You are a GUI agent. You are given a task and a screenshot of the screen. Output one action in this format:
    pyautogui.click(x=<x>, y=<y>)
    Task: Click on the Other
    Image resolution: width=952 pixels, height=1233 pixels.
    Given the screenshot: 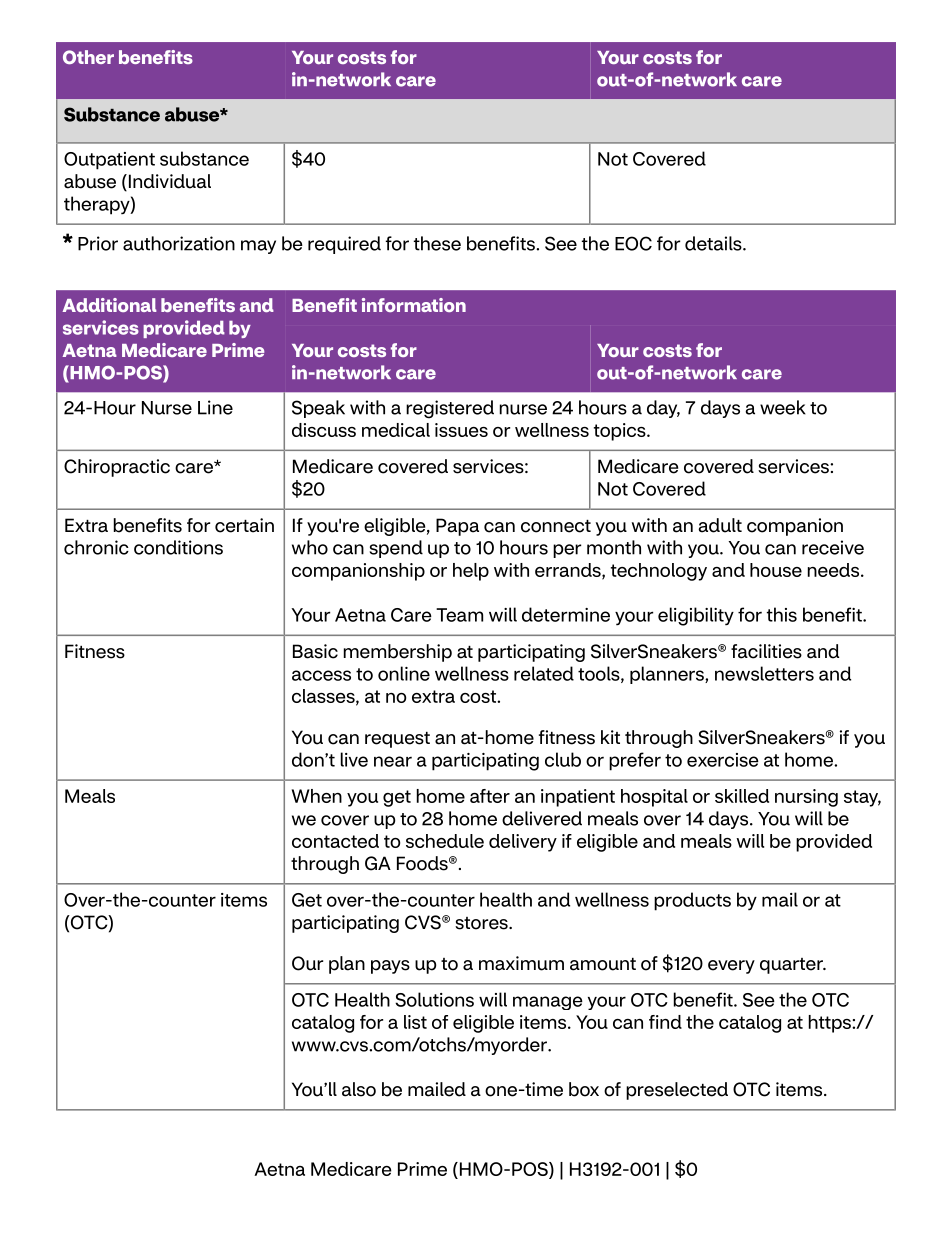 What is the action you would take?
    pyautogui.click(x=88, y=57)
